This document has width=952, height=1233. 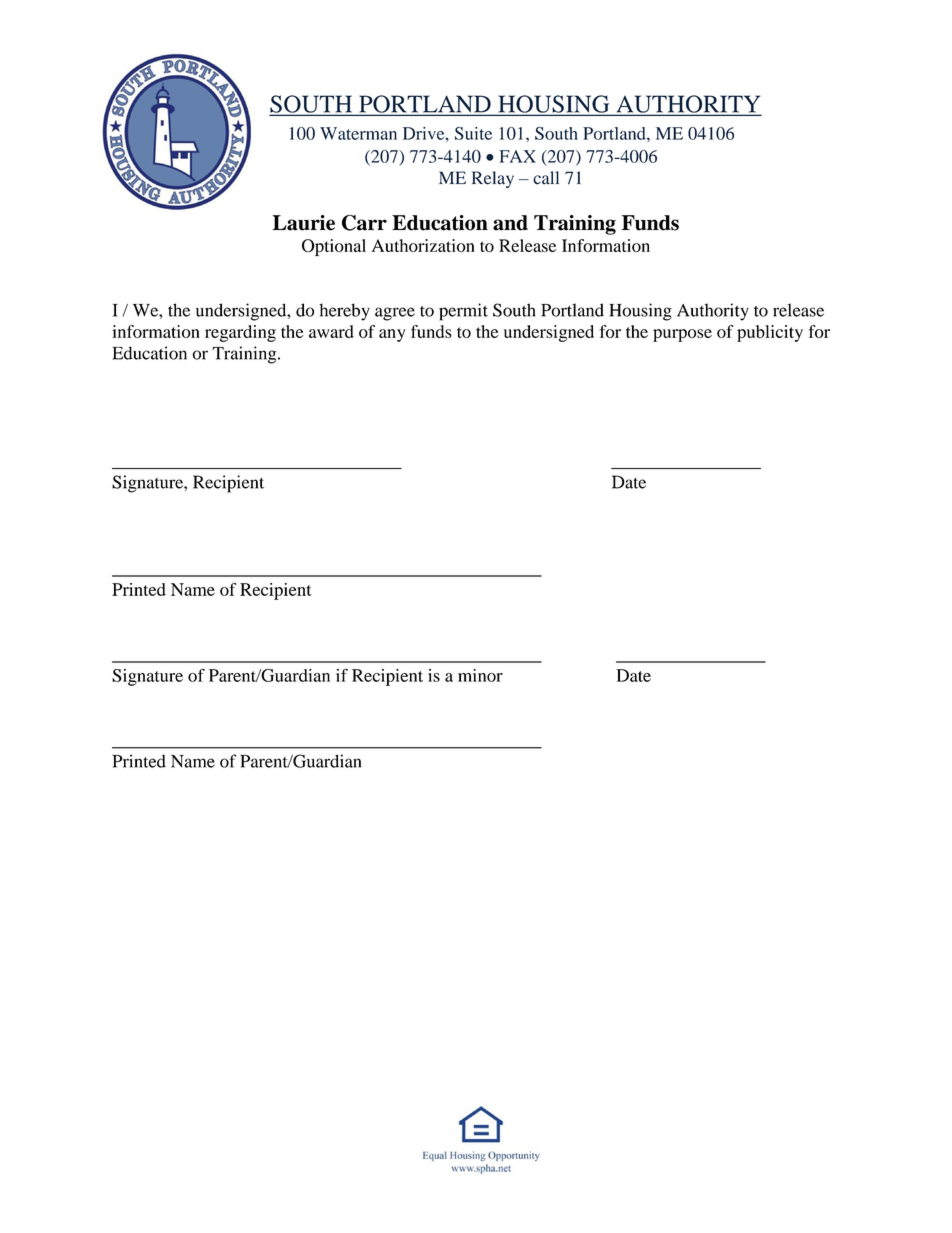 I want to click on regarding, so click(x=240, y=333).
